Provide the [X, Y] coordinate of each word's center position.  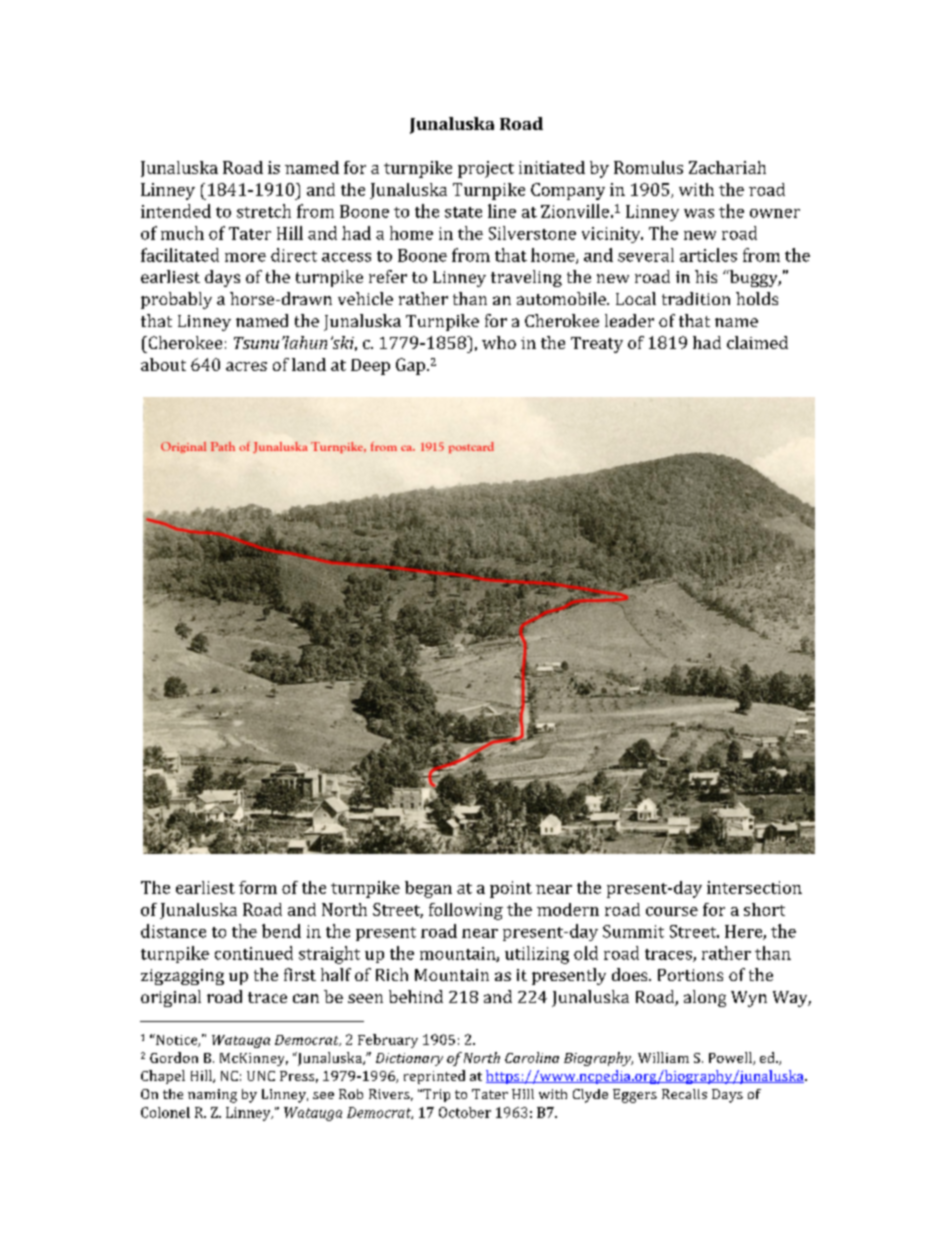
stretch [264, 211]
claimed [757, 342]
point [511, 889]
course [672, 911]
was [699, 213]
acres [246, 366]
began [428, 889]
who [499, 342]
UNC [261, 1076]
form [258, 887]
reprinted [434, 1077]
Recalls [684, 1094]
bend [281, 931]
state [463, 212]
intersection [754, 887]
